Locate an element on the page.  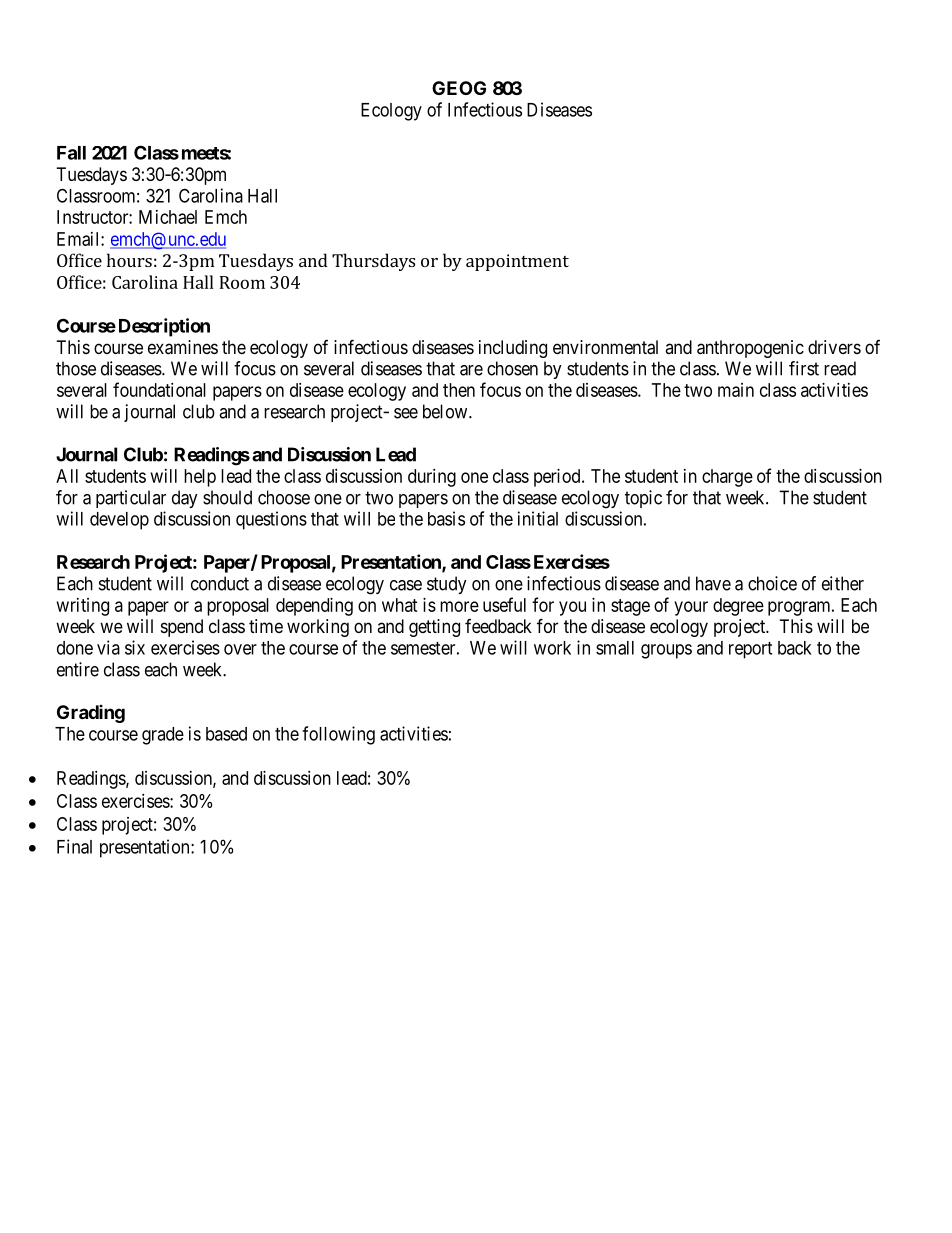
GEOG is located at coordinates (459, 88).
